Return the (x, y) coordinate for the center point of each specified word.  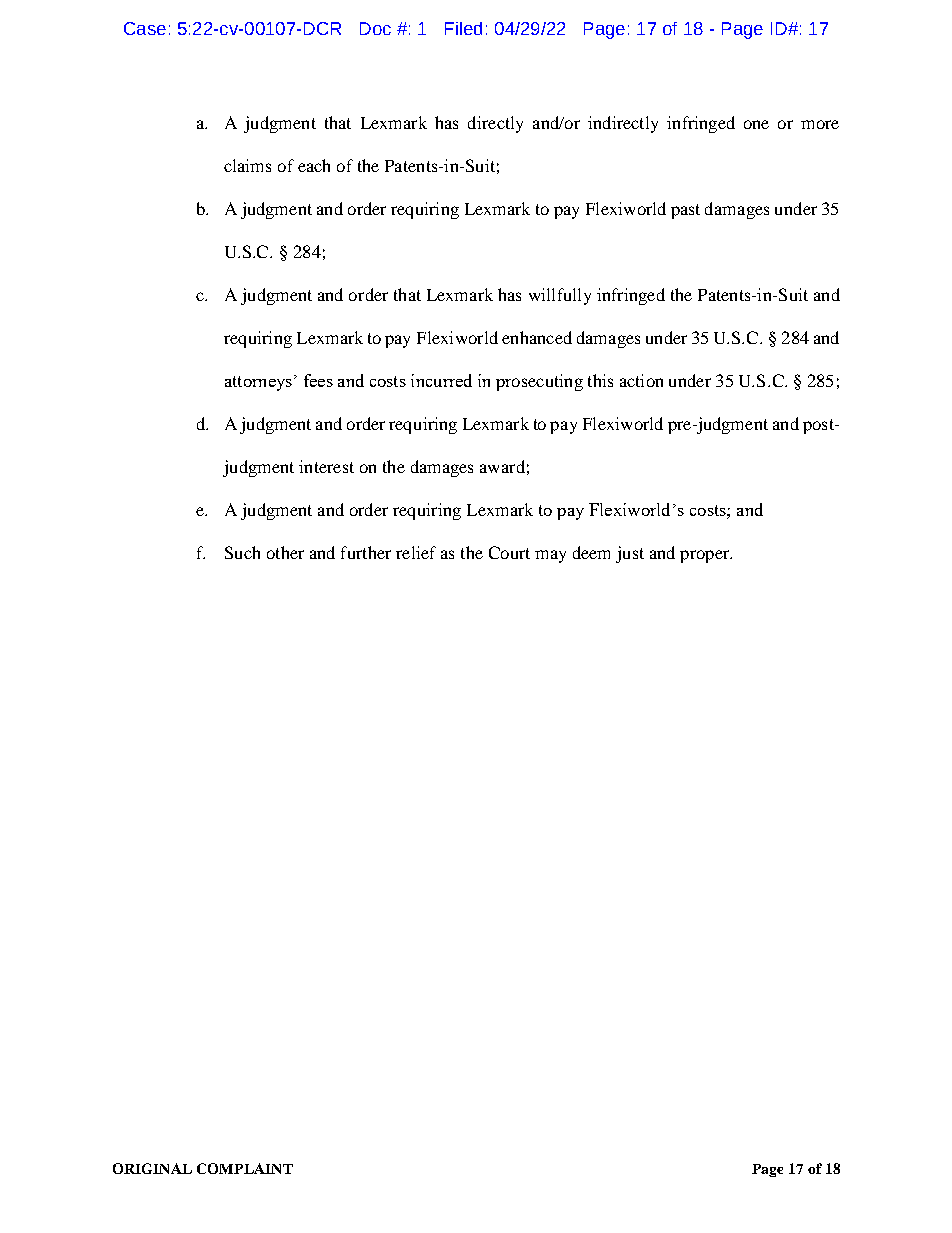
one (756, 124)
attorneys (258, 383)
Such (242, 552)
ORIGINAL (152, 1168)
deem (591, 552)
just (630, 554)
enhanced (537, 337)
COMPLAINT (245, 1168)
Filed (463, 28)
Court (509, 552)
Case (145, 28)
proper (705, 556)
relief (416, 552)
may (550, 556)
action (641, 380)
